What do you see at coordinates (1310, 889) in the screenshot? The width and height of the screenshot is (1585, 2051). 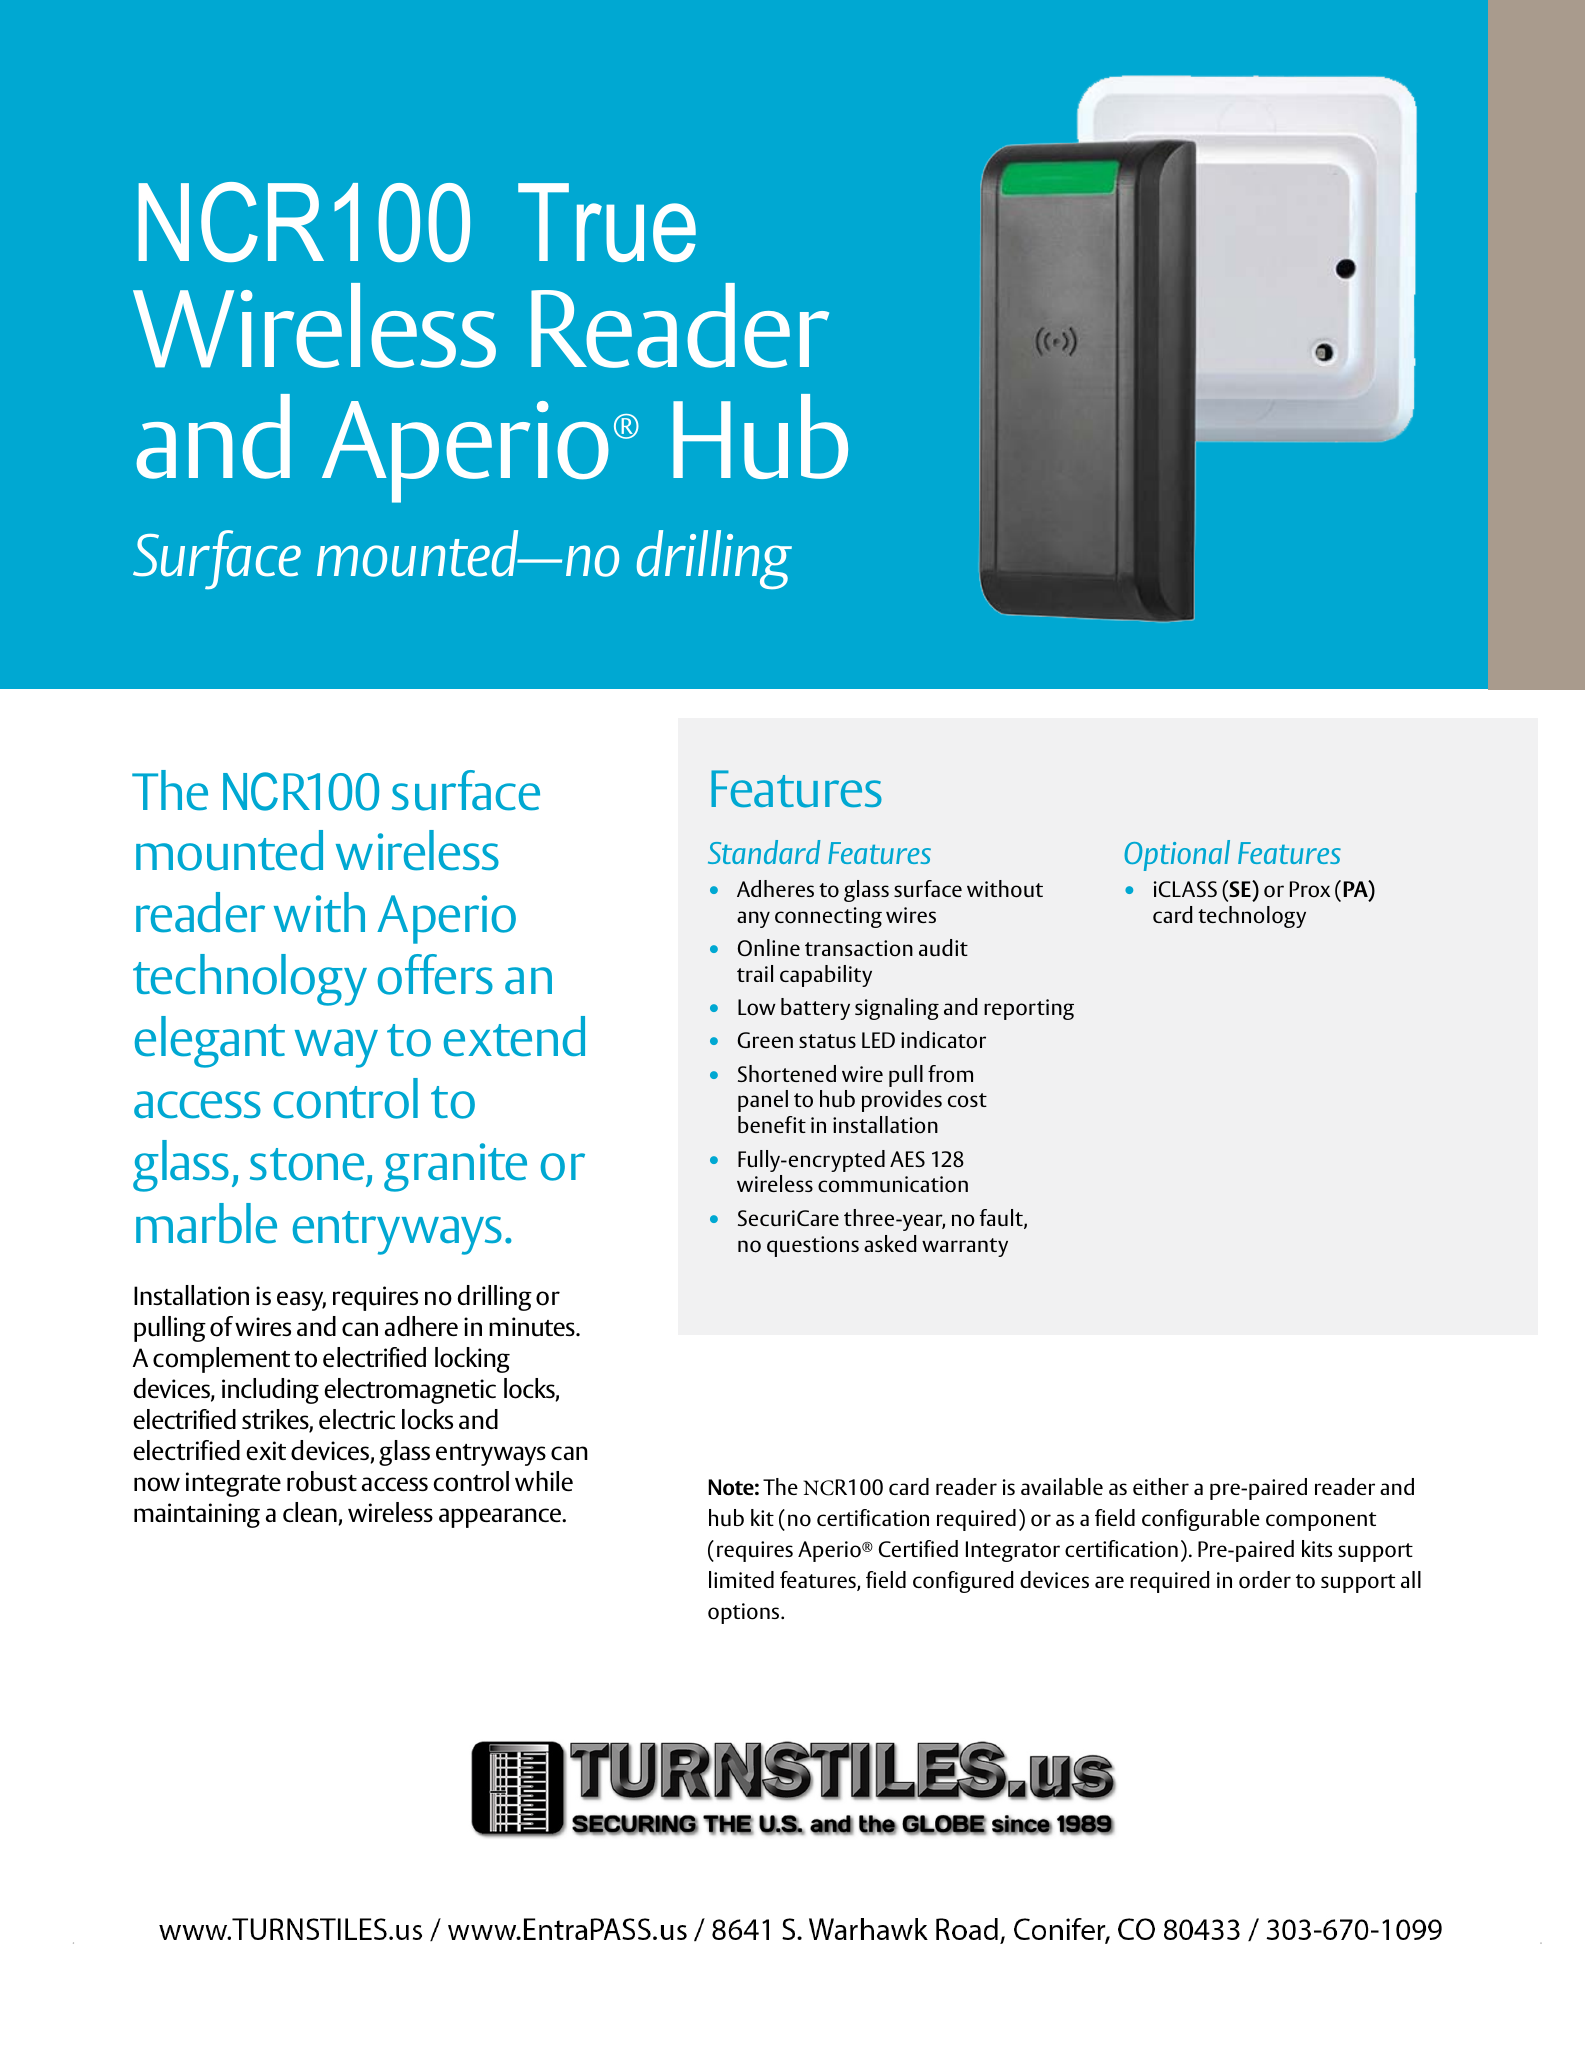 I see `Prox` at bounding box center [1310, 889].
